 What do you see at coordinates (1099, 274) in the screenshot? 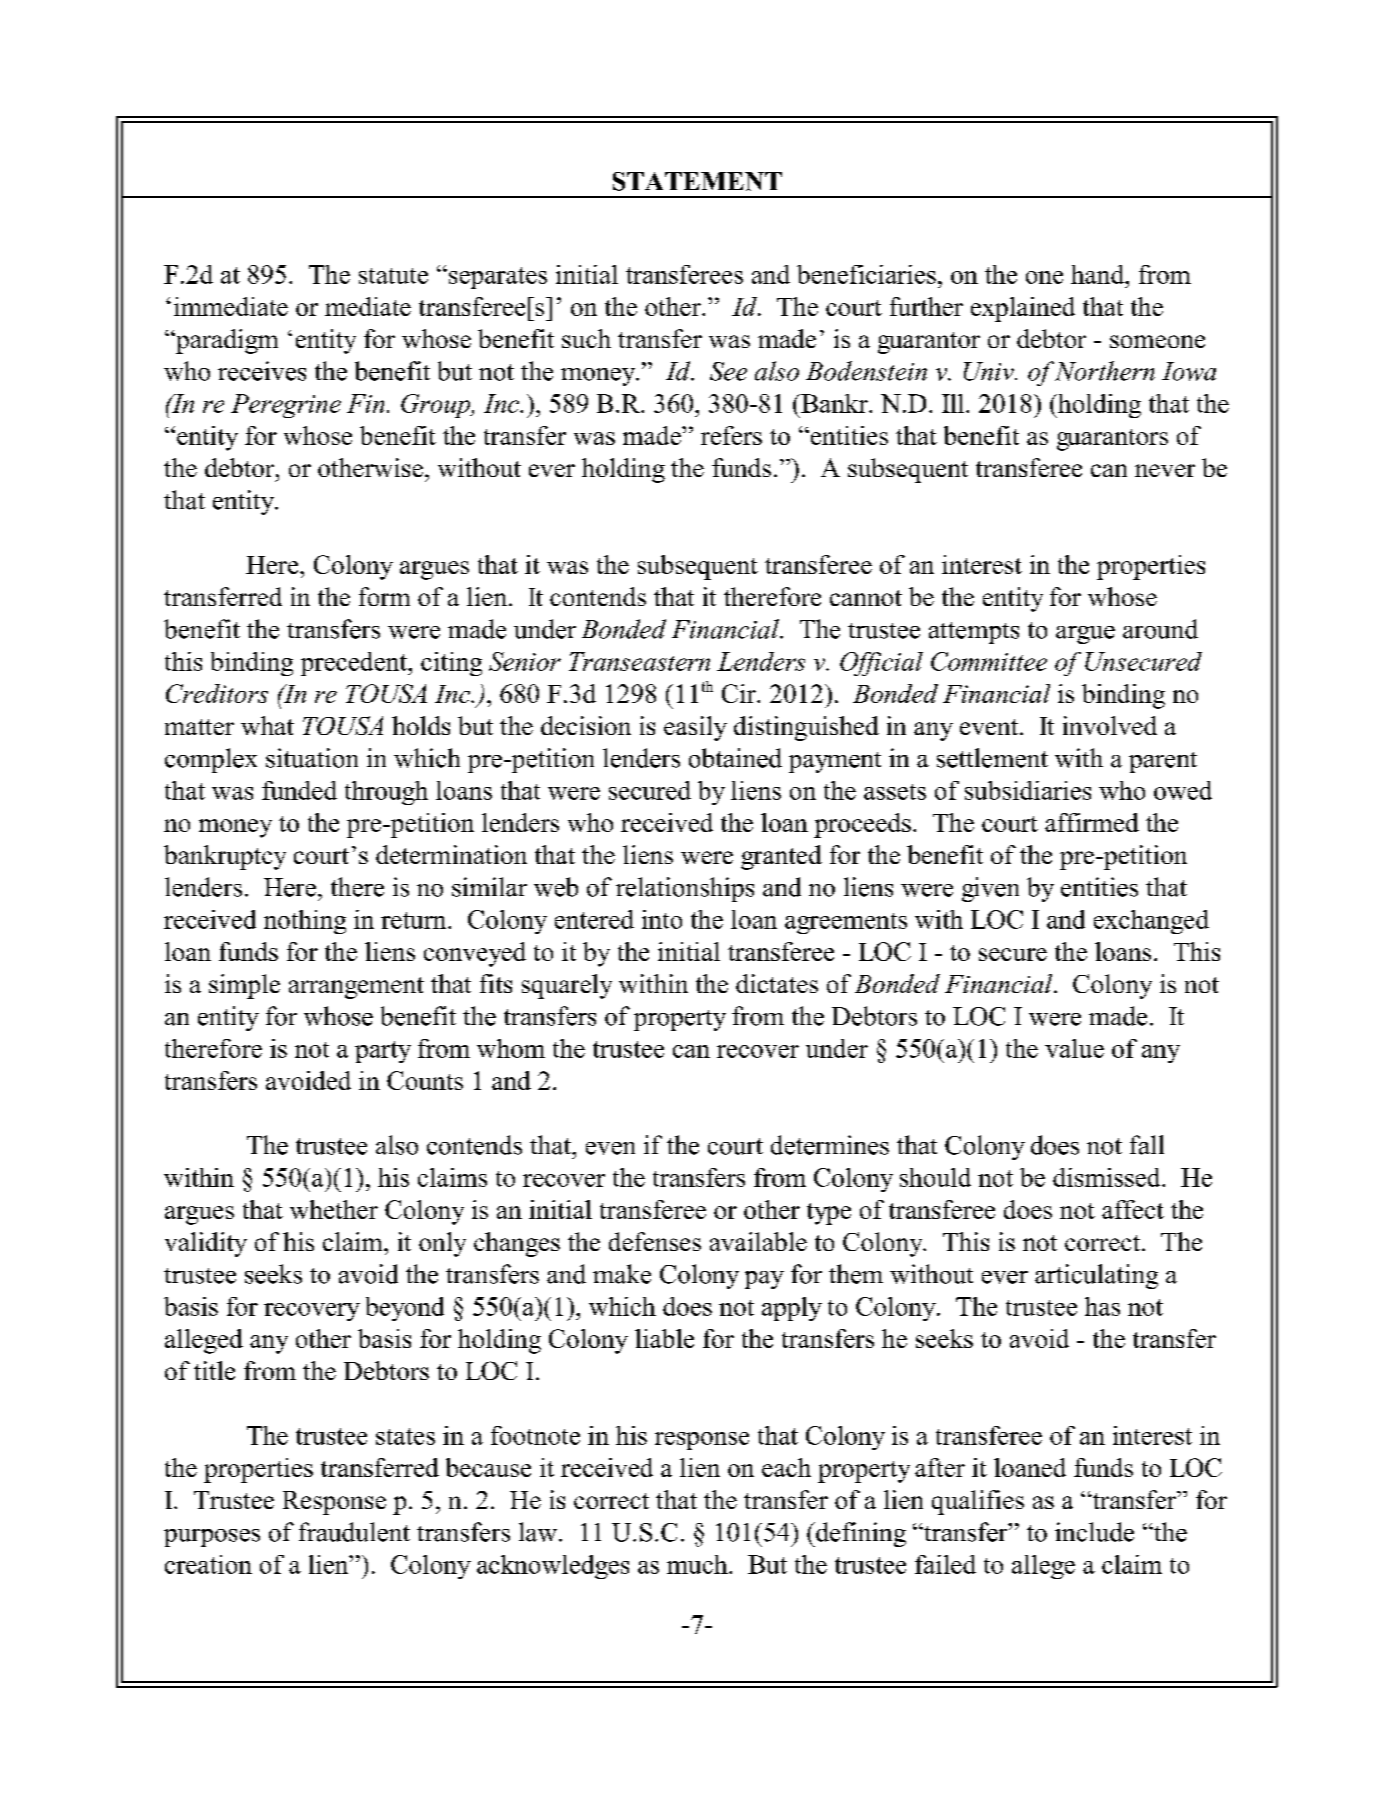
I see `hand` at bounding box center [1099, 274].
